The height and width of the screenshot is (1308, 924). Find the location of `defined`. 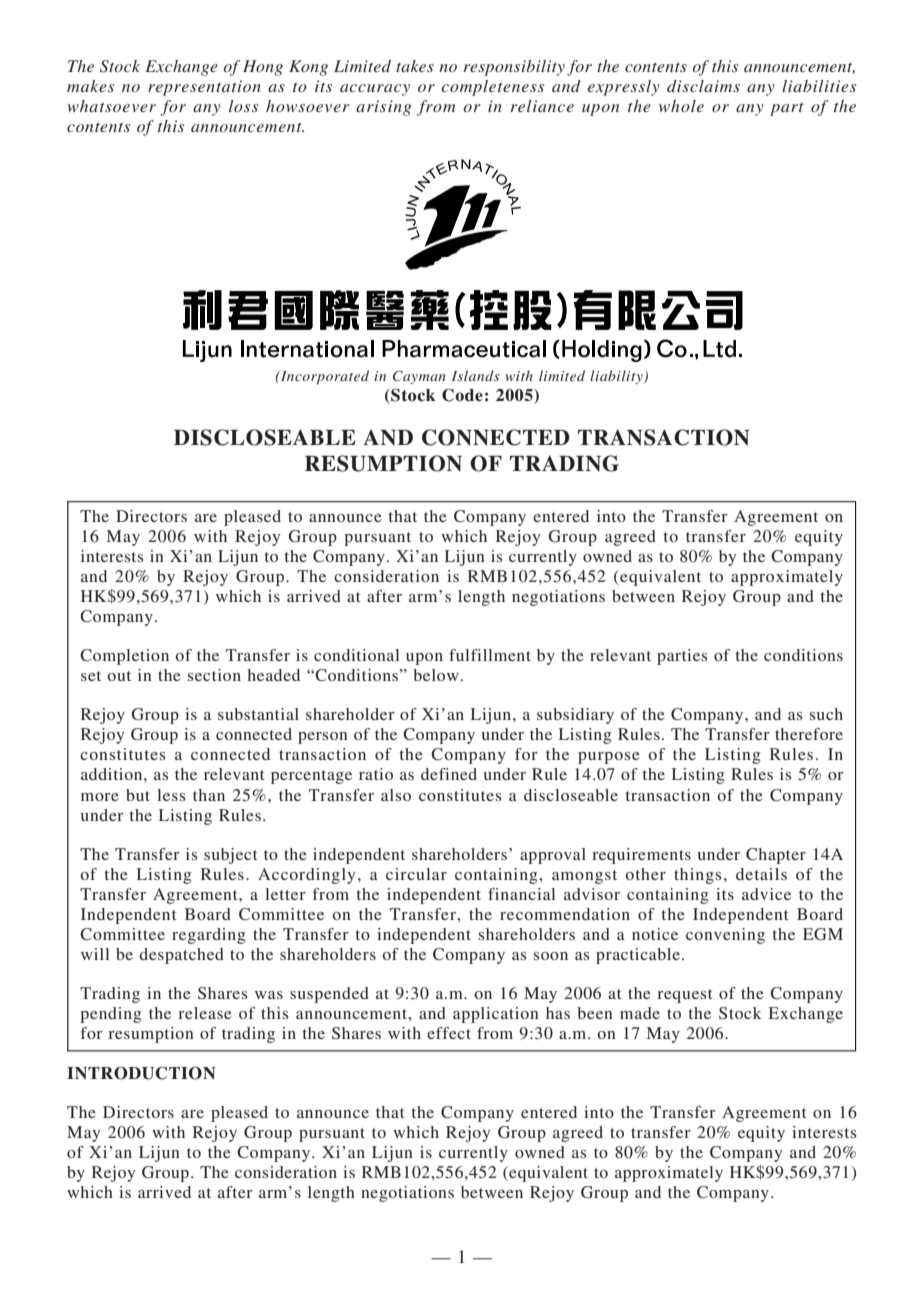

defined is located at coordinates (449, 774).
